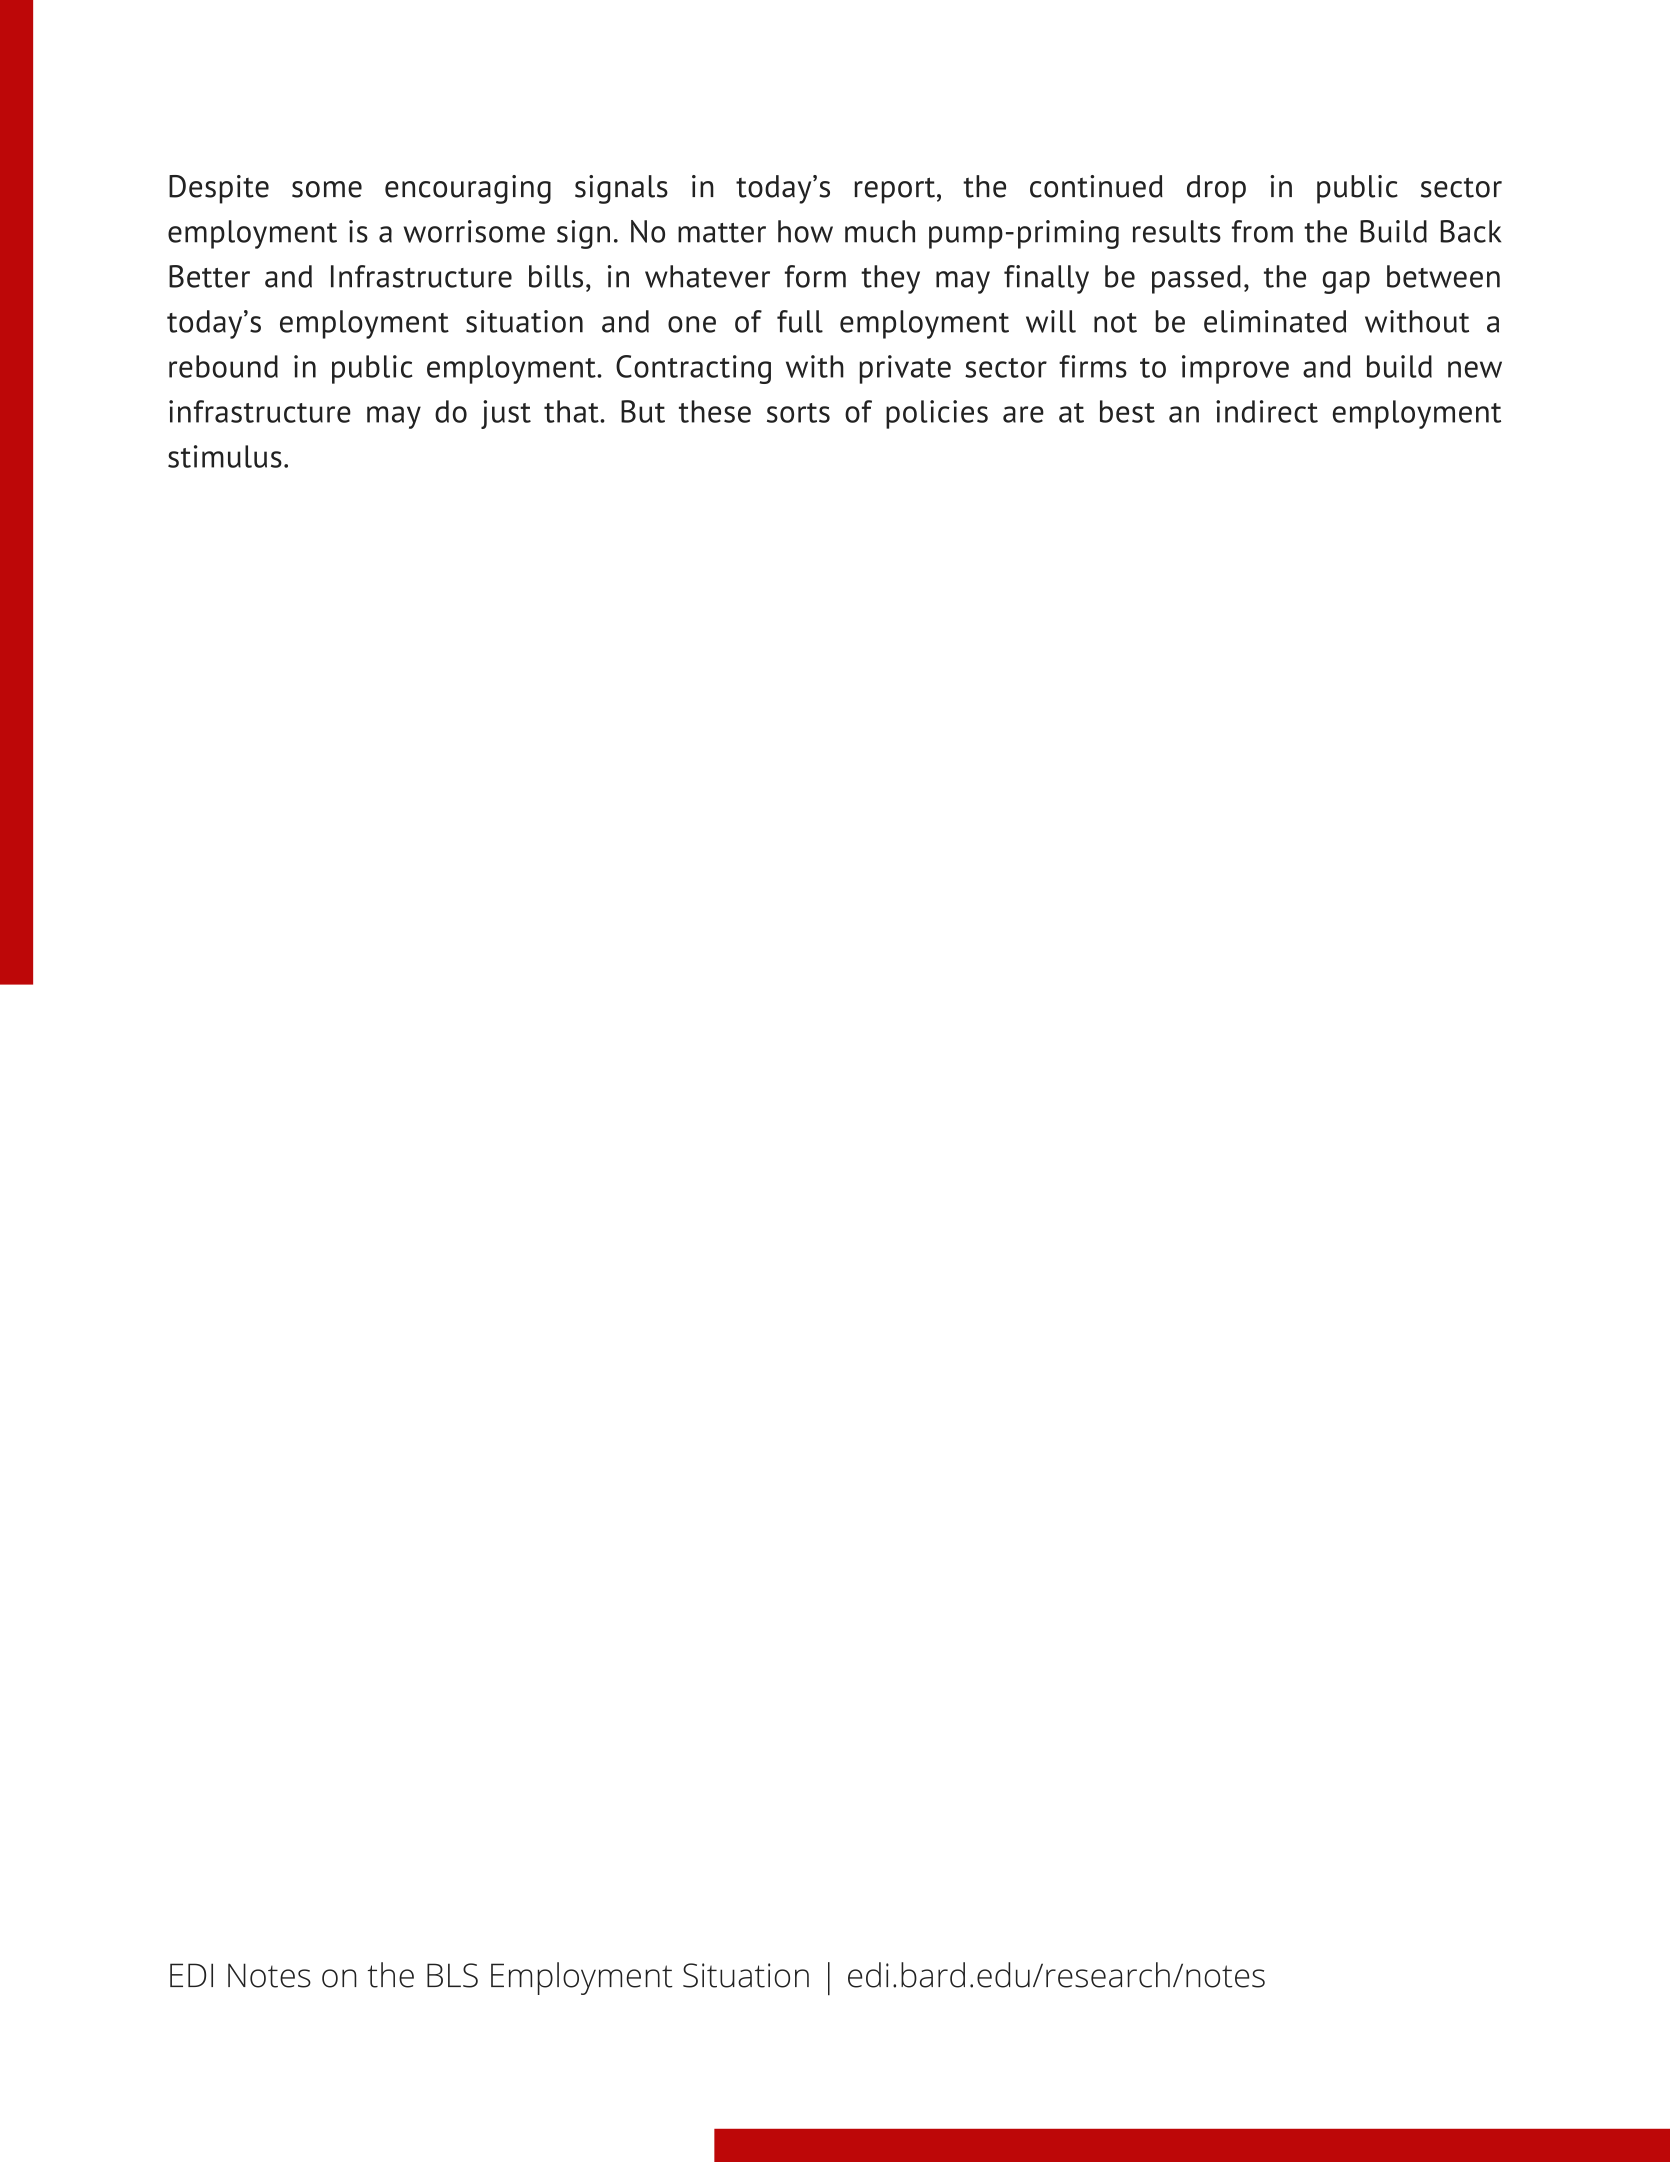 The width and height of the screenshot is (1670, 2162). Describe the element at coordinates (1127, 411) in the screenshot. I see `best` at that location.
